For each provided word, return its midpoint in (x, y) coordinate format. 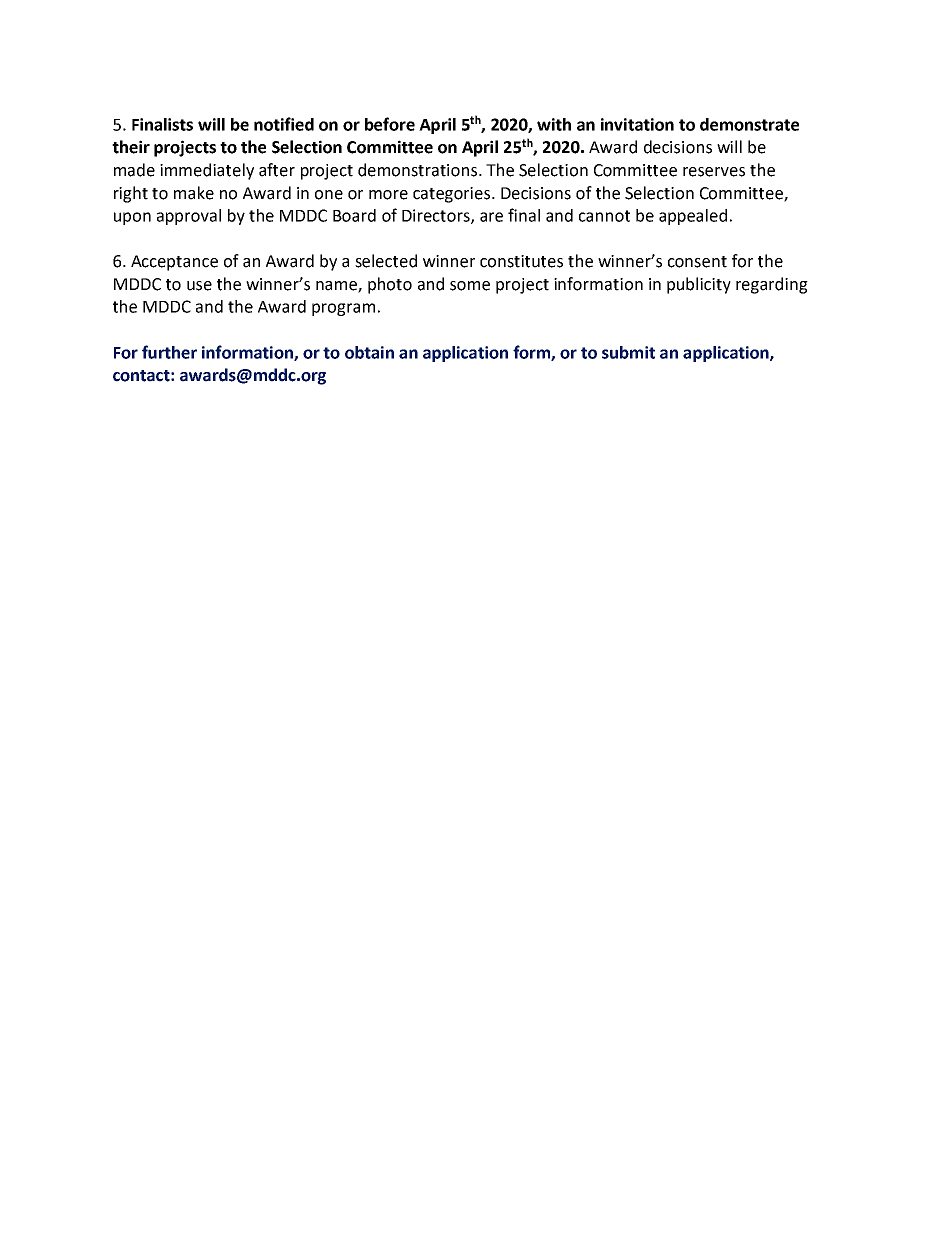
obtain (369, 352)
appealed (693, 217)
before (390, 124)
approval (189, 217)
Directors (437, 216)
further (169, 352)
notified (284, 124)
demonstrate (749, 124)
